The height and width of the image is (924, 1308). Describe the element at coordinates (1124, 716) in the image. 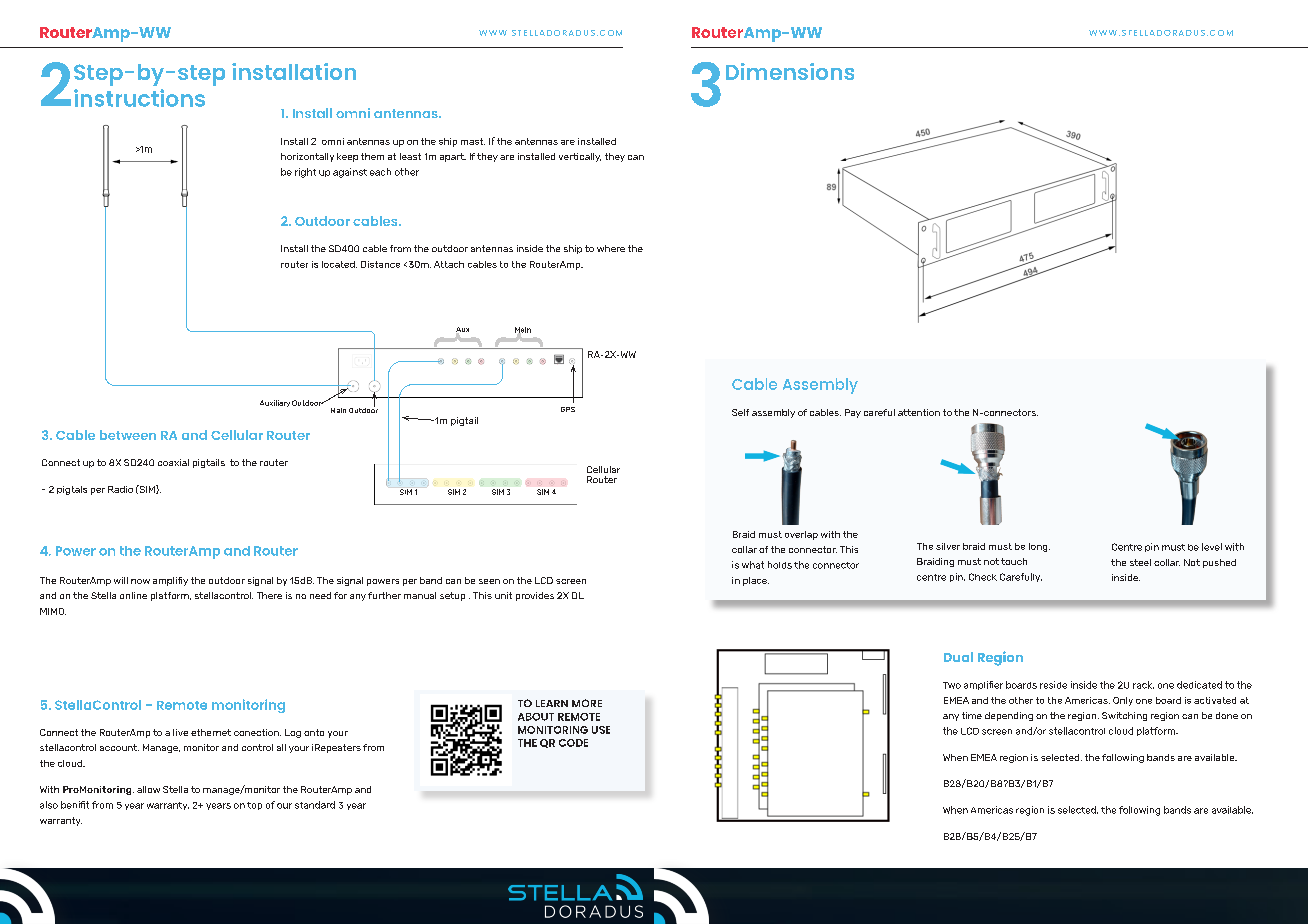

I see `Switching` at that location.
